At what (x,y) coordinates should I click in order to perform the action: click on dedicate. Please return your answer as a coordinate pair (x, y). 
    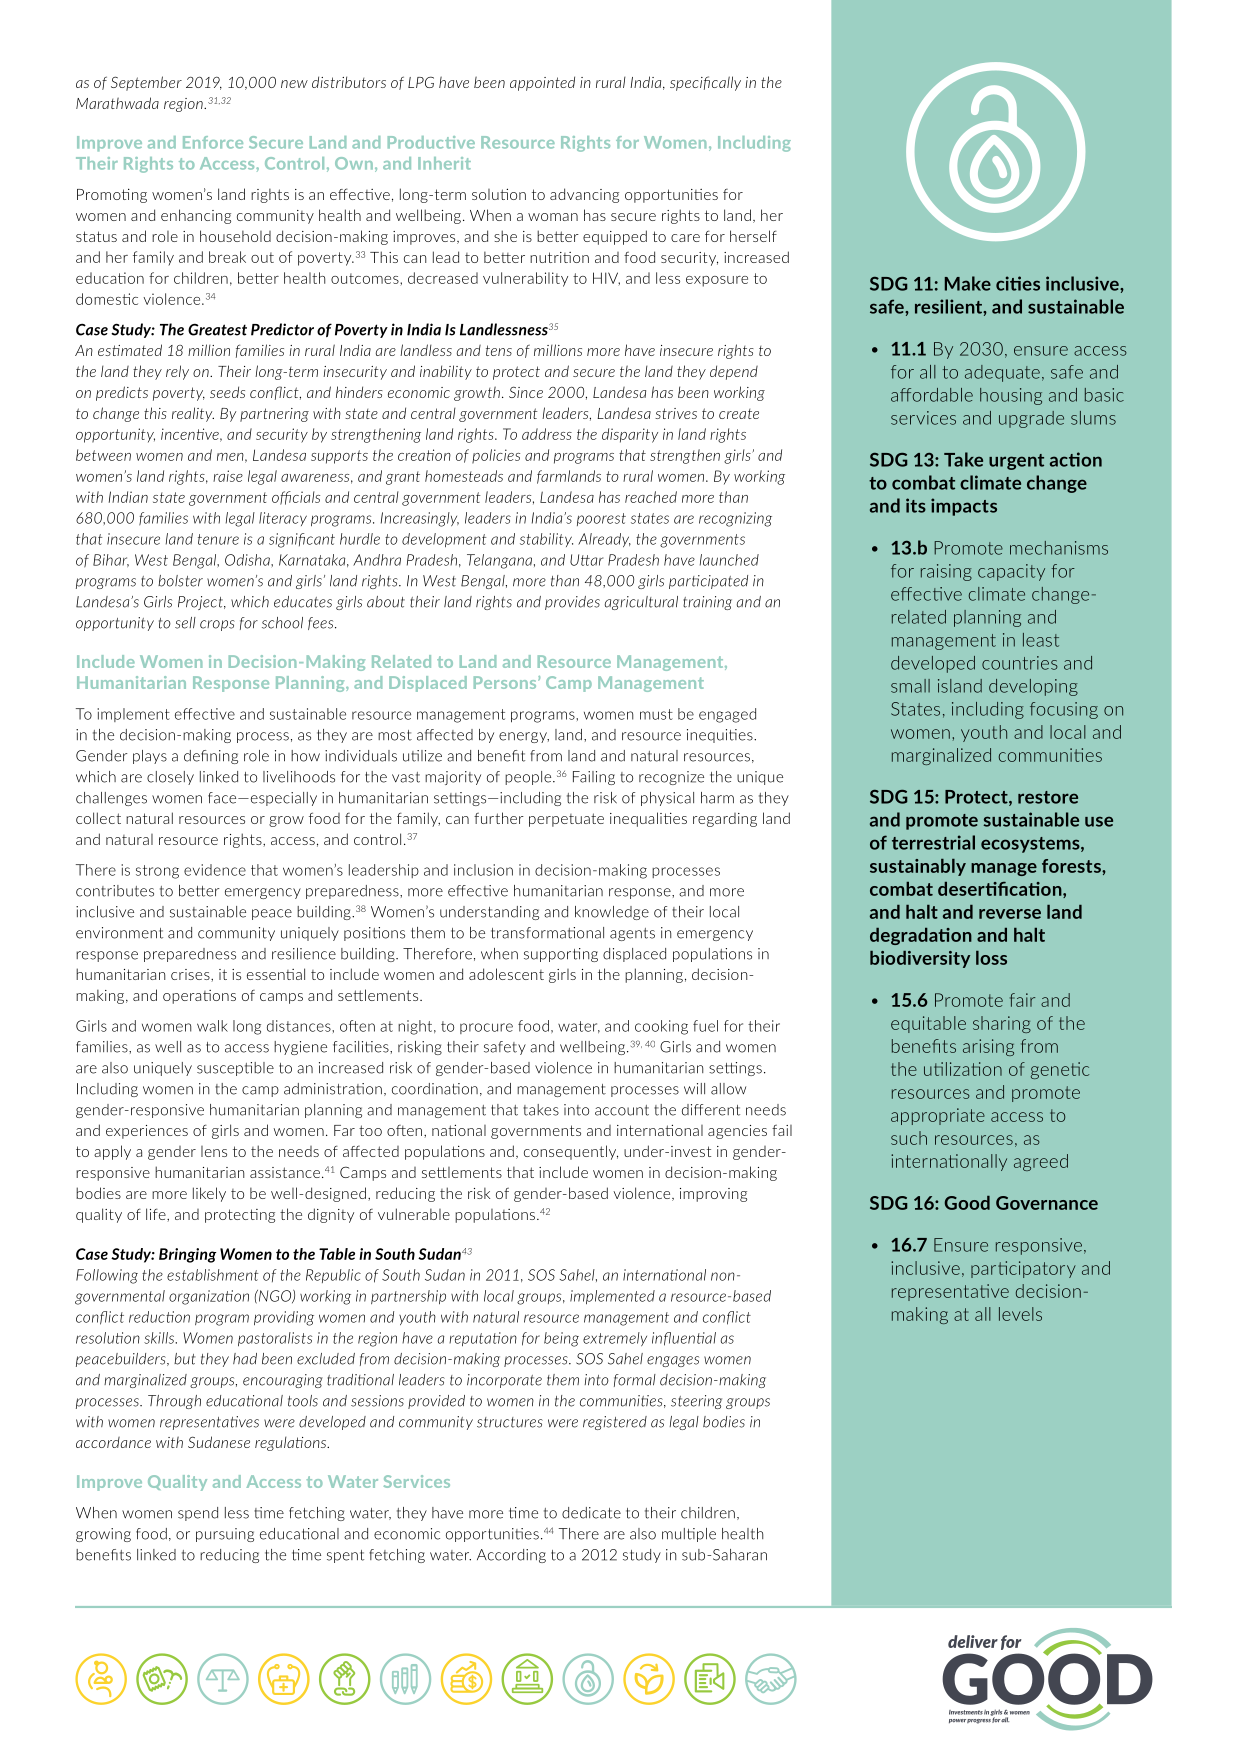
    Looking at the image, I should click on (591, 1513).
